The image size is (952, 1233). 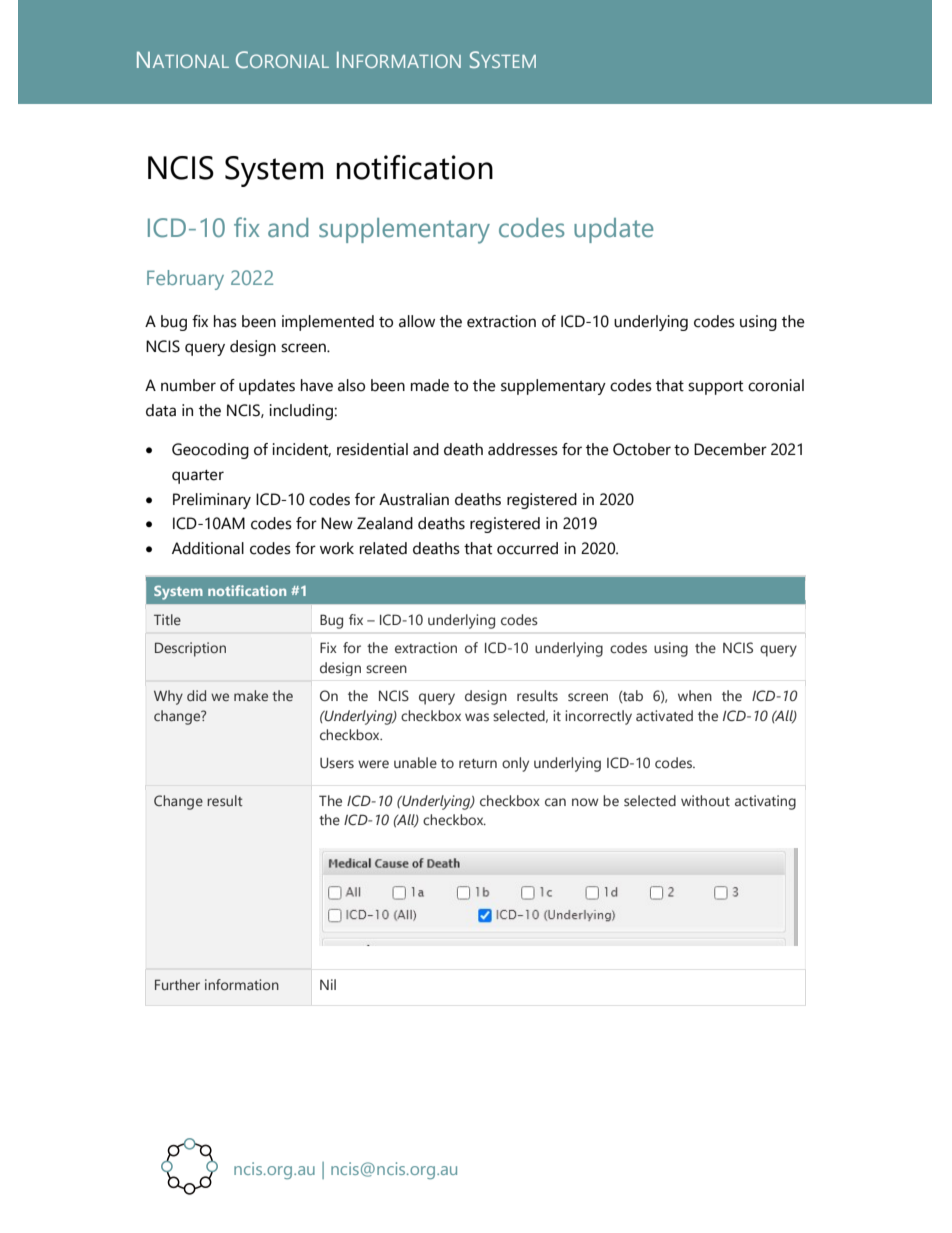 I want to click on Users, so click(x=337, y=763).
